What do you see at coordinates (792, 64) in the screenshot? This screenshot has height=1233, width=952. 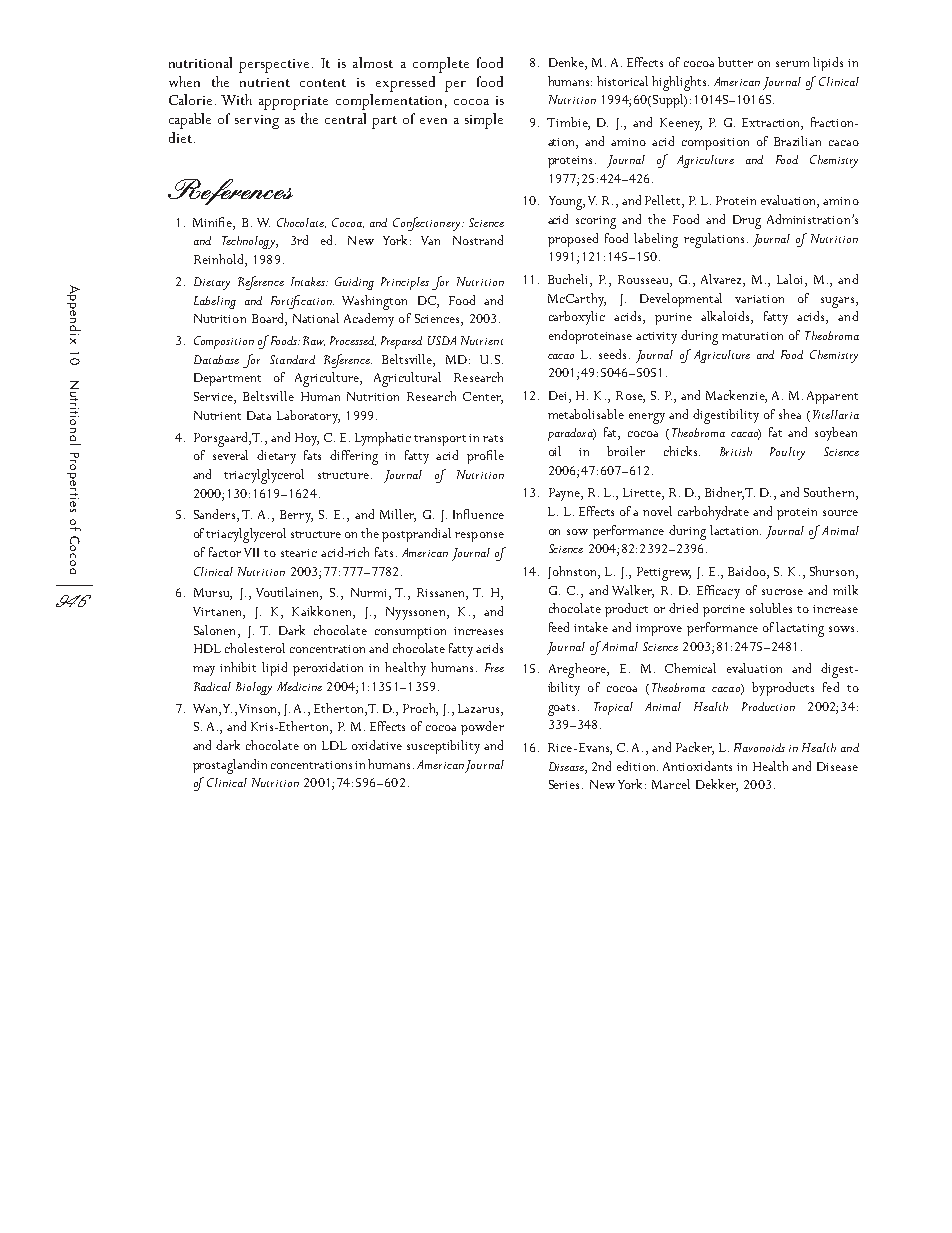 I see `serum` at bounding box center [792, 64].
